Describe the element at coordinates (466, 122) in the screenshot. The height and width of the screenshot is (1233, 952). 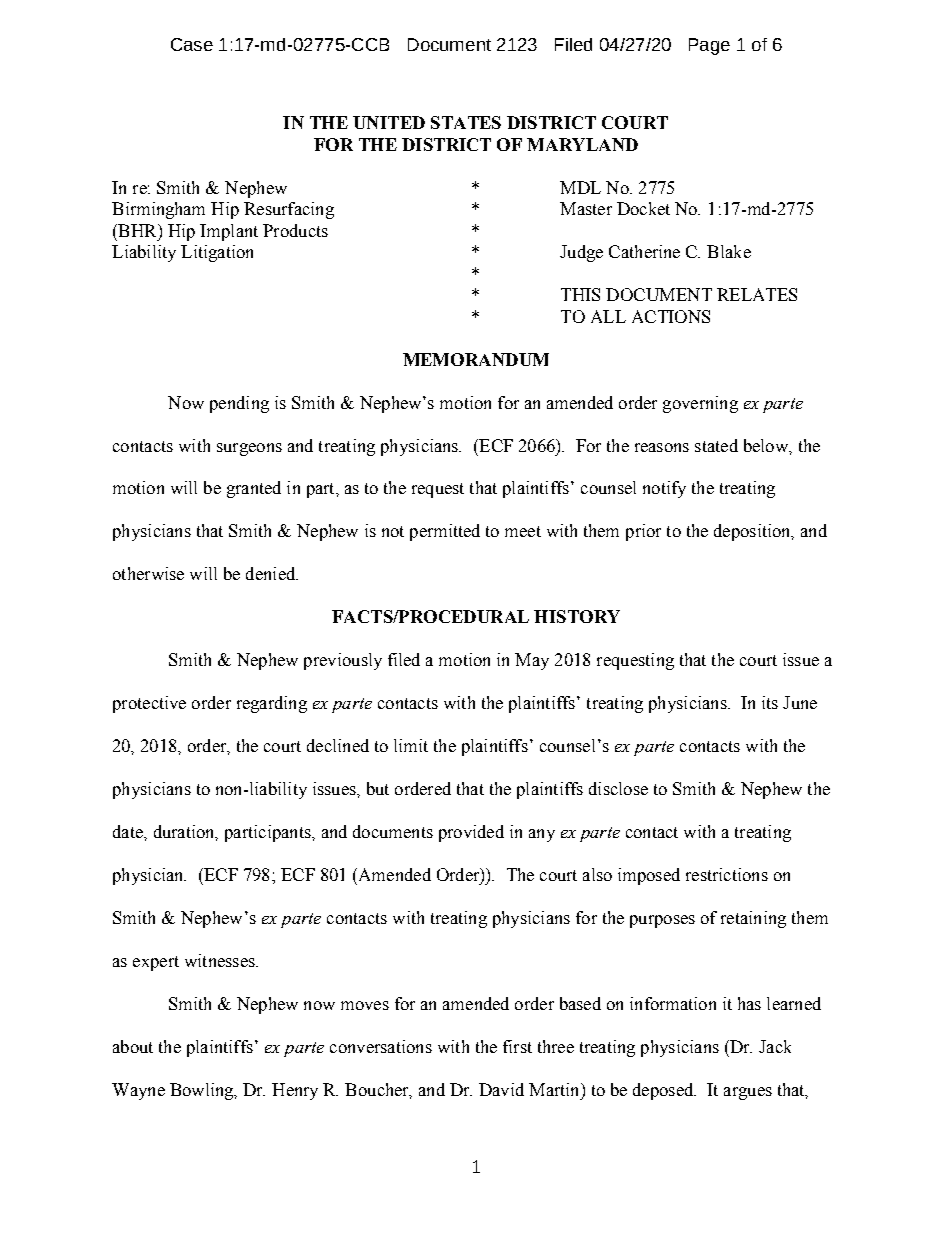
I see `STATES` at that location.
